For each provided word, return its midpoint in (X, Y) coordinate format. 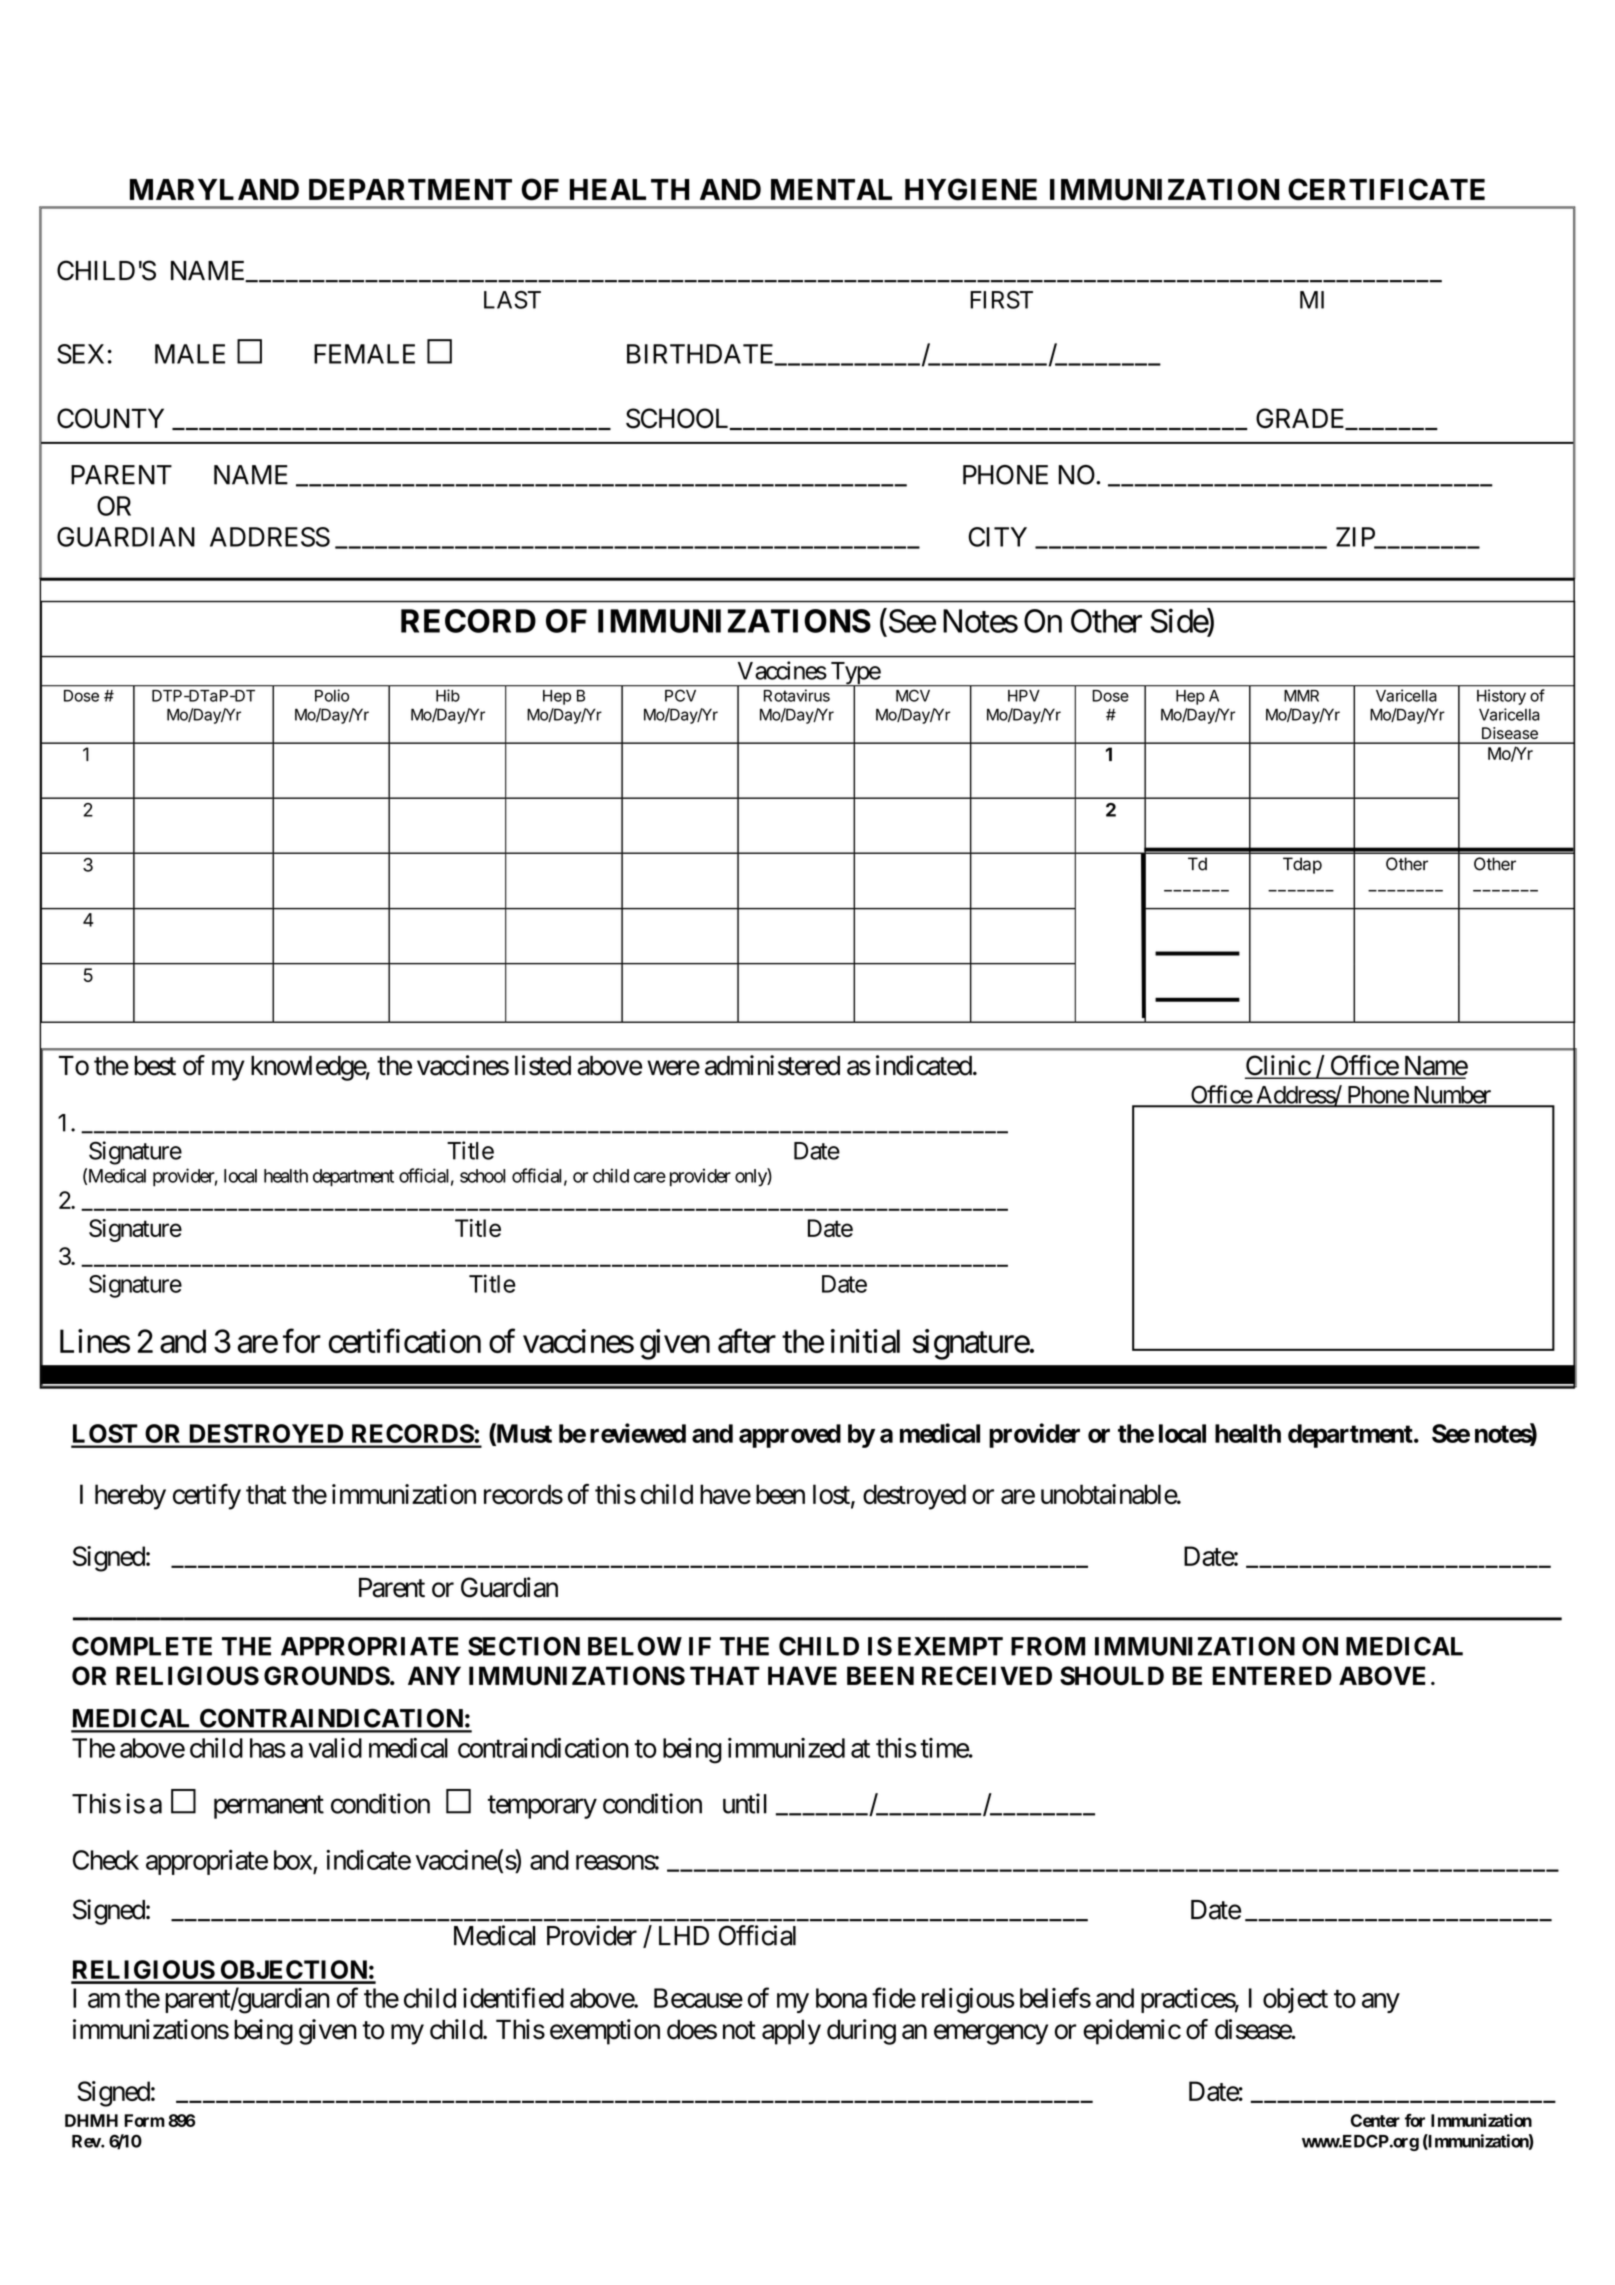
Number (1451, 1096)
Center (1375, 2120)
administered (772, 1065)
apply (791, 2032)
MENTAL (831, 189)
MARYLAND (214, 189)
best (155, 1066)
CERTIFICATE (1386, 189)
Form (144, 2120)
